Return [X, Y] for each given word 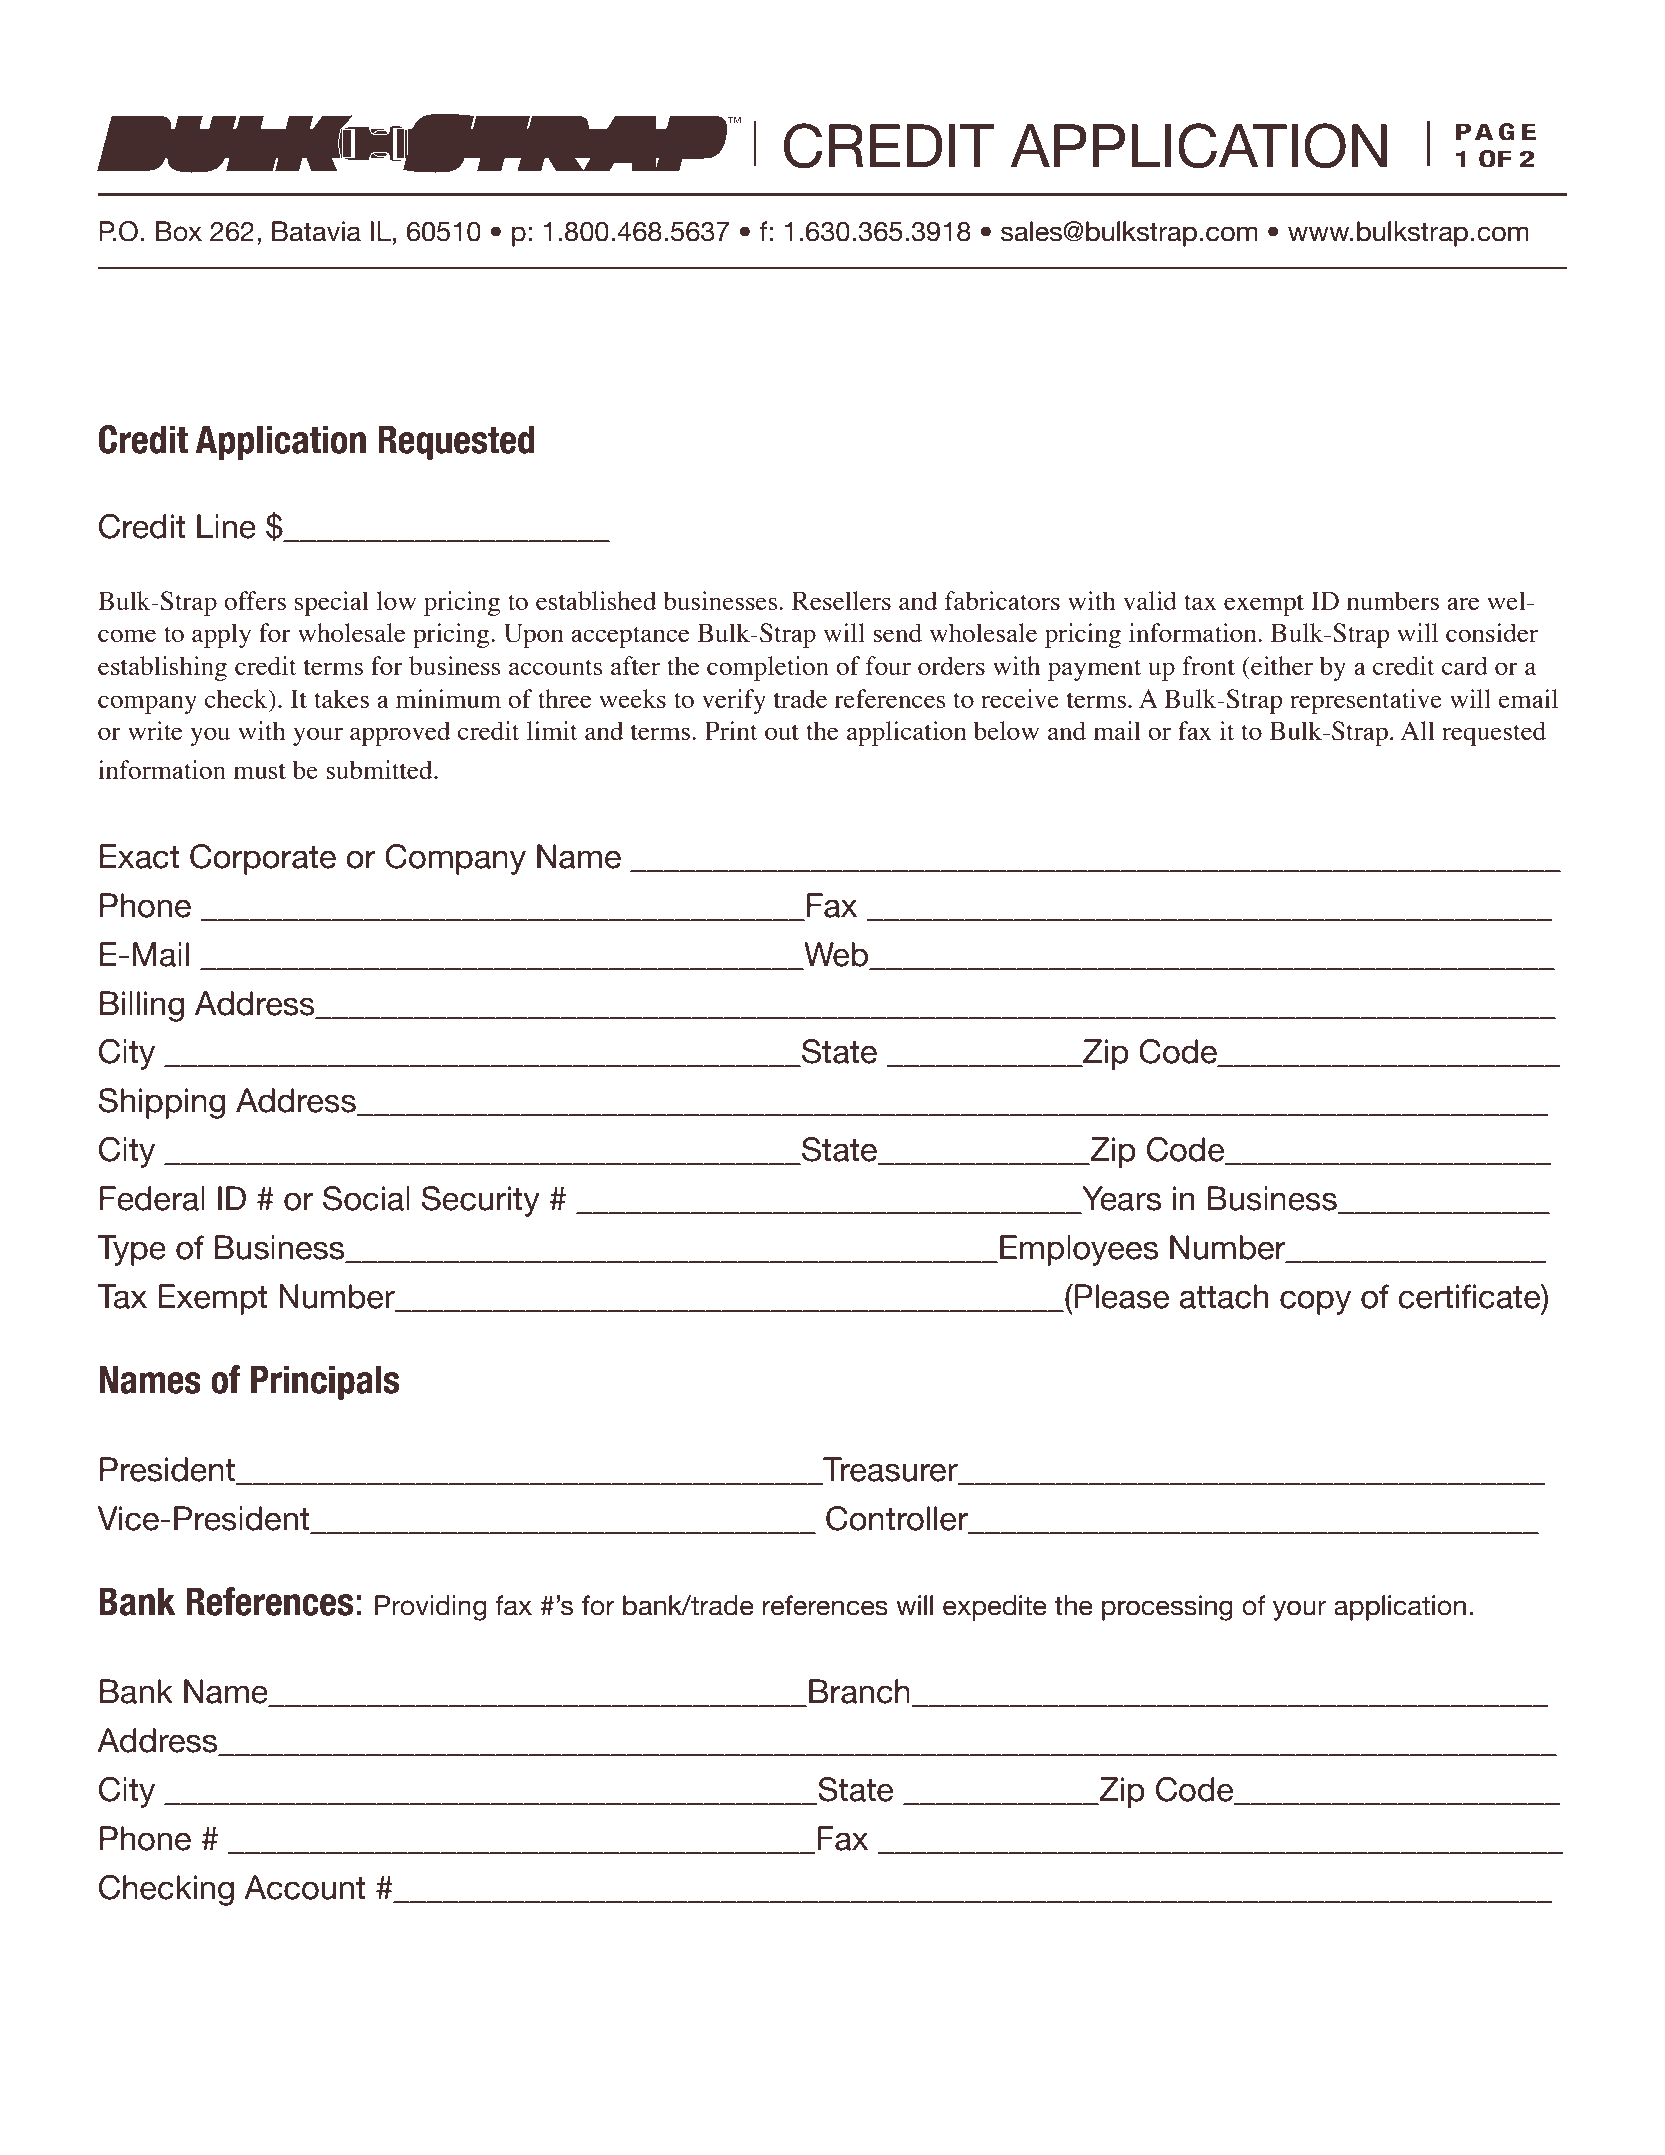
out [782, 732]
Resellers [841, 600]
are [1463, 603]
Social [366, 1198]
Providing [431, 1608]
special [332, 603]
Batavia [316, 231]
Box [179, 231]
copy [1315, 1302]
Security [481, 1201]
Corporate [263, 859]
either [1281, 665]
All [1418, 730]
